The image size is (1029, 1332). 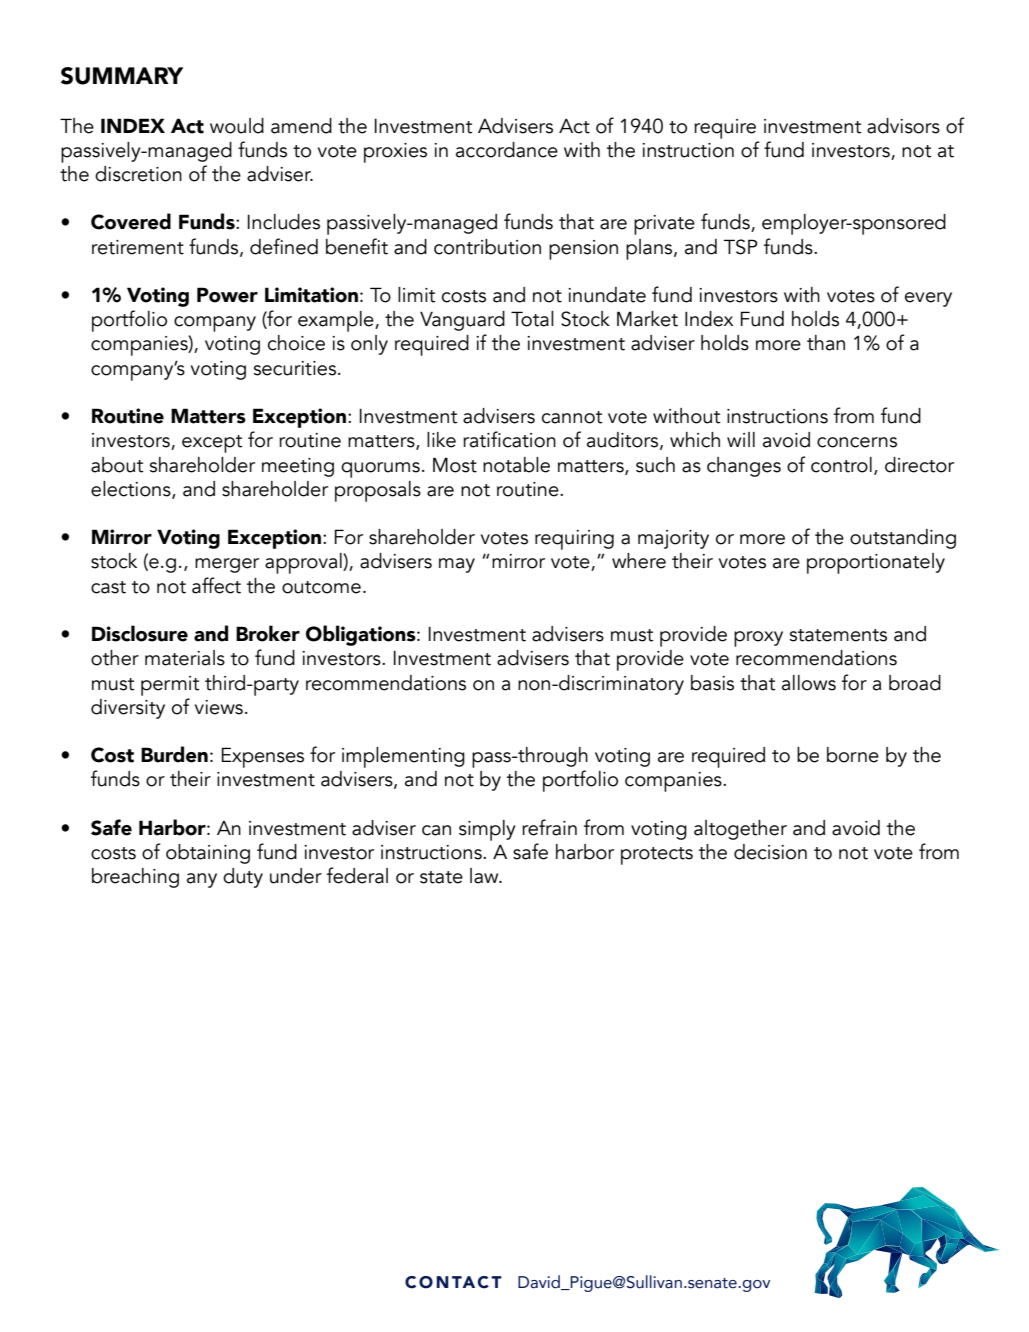 What do you see at coordinates (826, 343) in the image?
I see `than` at bounding box center [826, 343].
